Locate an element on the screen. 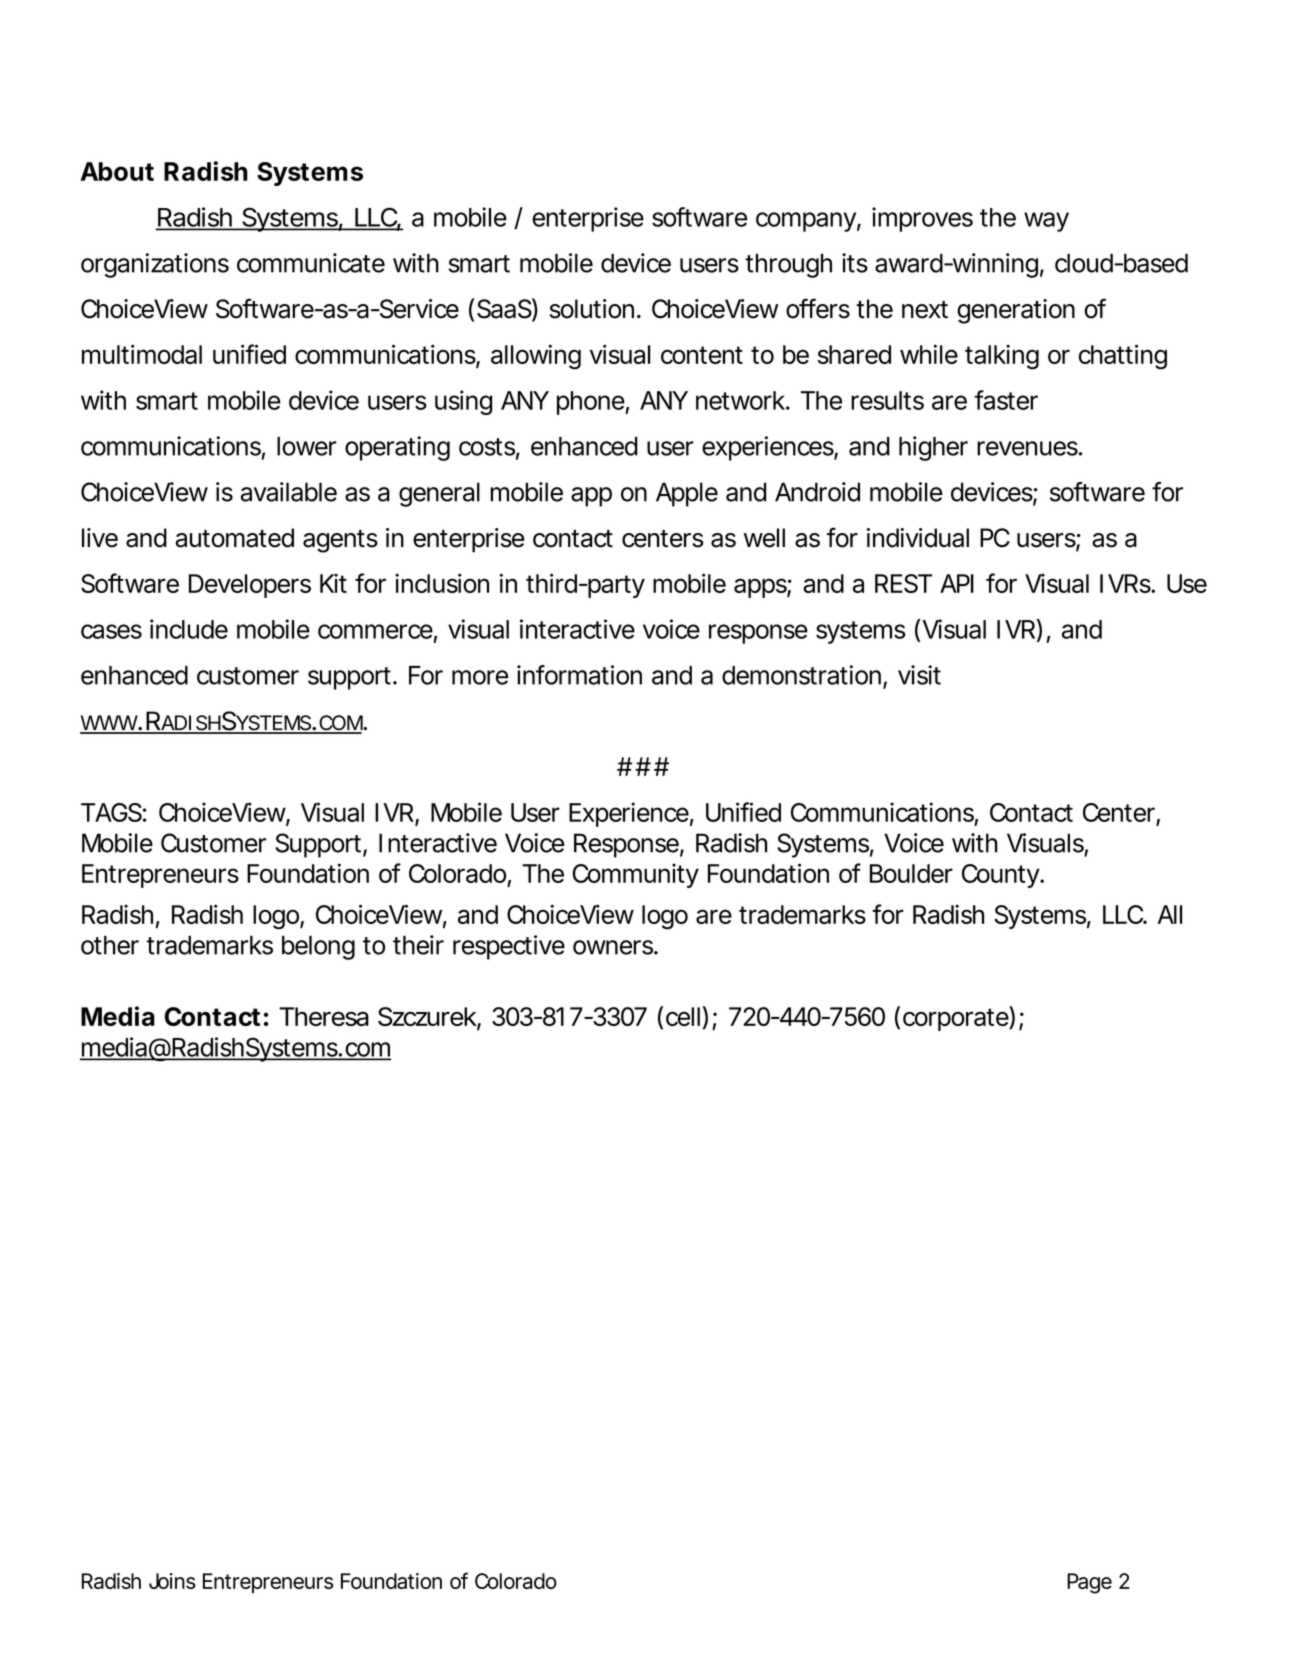 Image resolution: width=1289 pixels, height=1669 pixels. organizations is located at coordinates (155, 265).
